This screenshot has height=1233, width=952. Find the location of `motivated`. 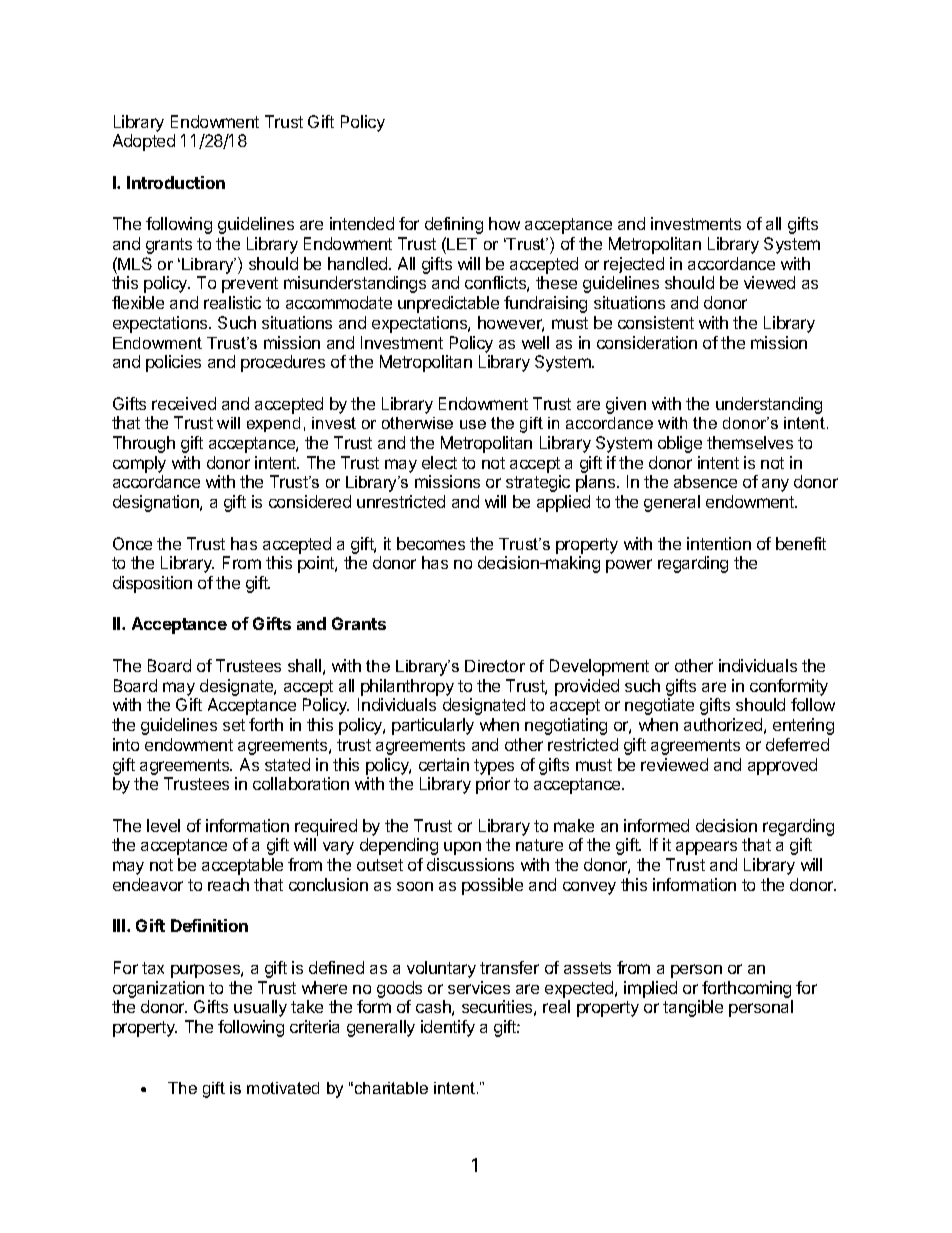

motivated is located at coordinates (283, 1088).
